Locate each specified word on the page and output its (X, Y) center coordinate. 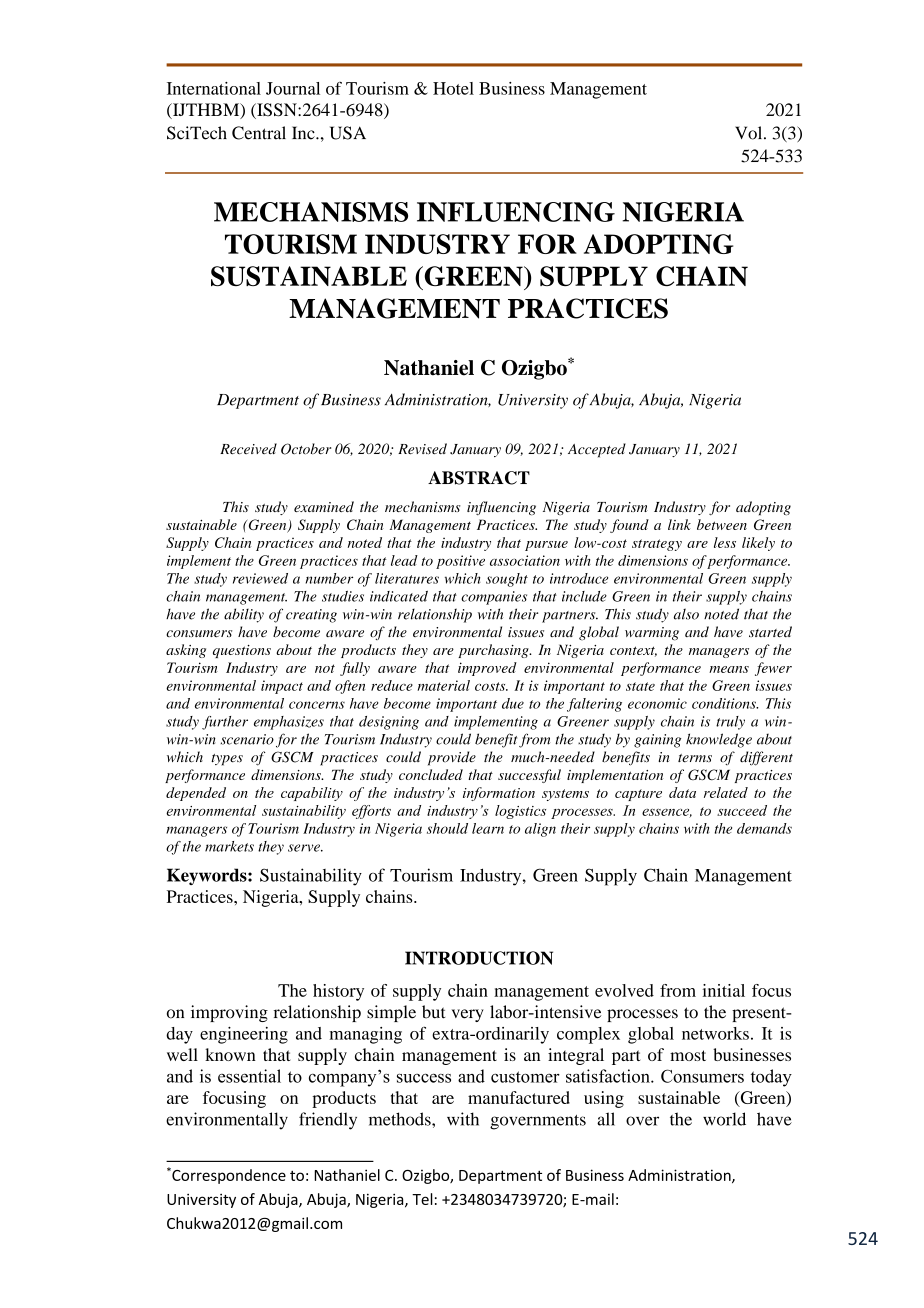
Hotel (453, 88)
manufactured (519, 1097)
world (724, 1119)
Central (259, 133)
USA (348, 133)
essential (249, 1076)
